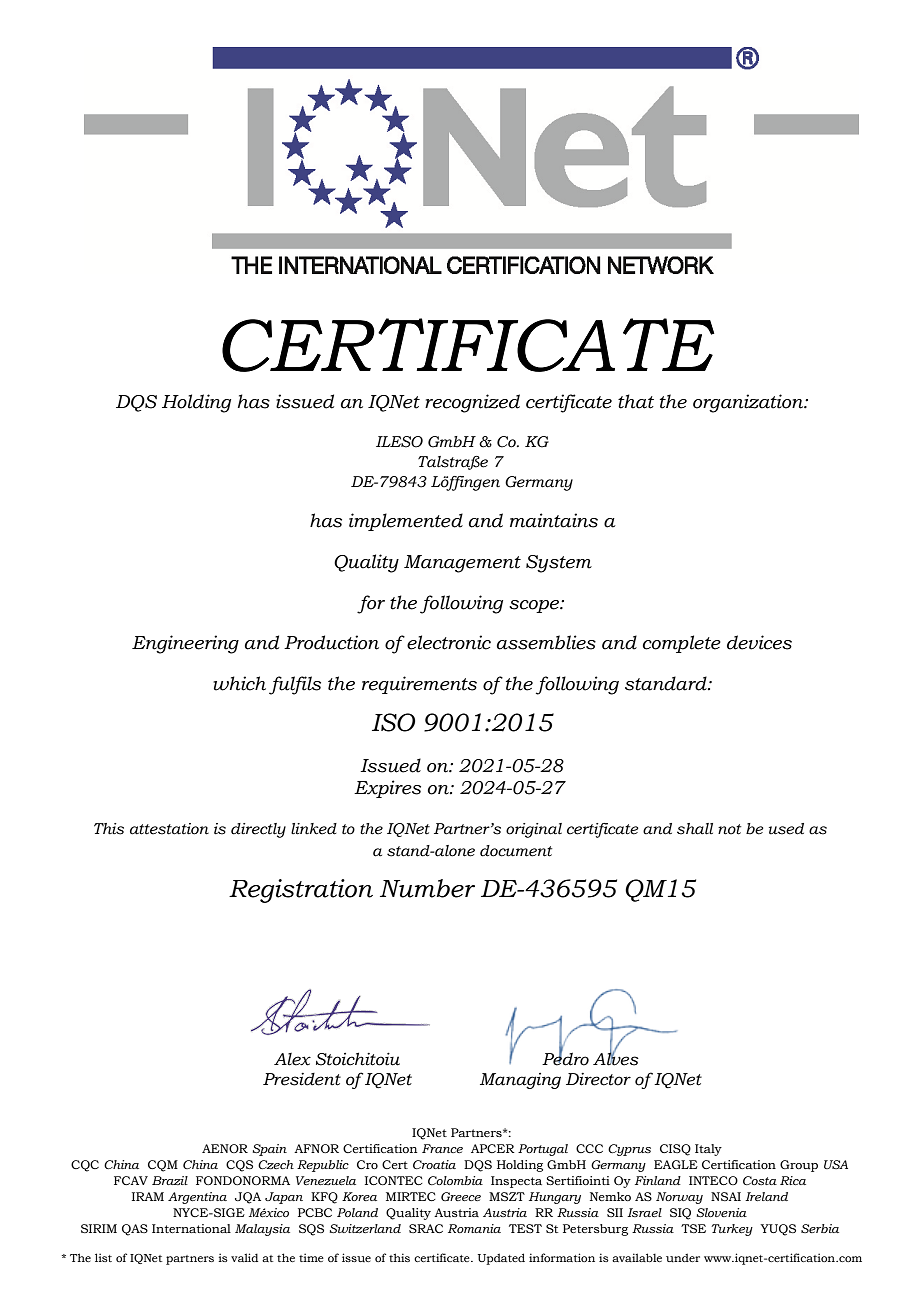 The width and height of the screenshot is (924, 1308). What do you see at coordinates (427, 888) in the screenshot?
I see `Number` at bounding box center [427, 888].
